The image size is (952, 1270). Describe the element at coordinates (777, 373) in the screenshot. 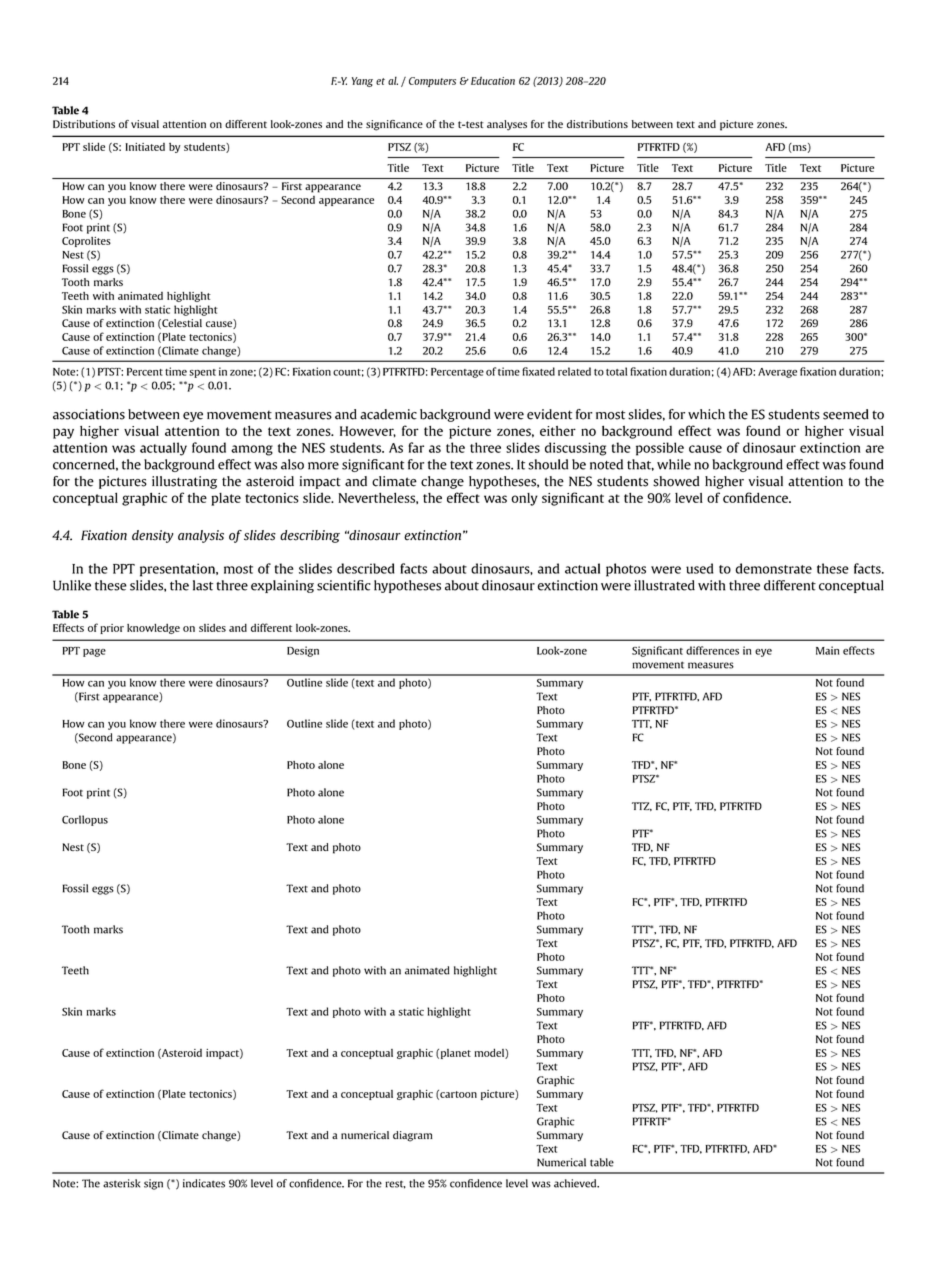

I see `Average` at that location.
